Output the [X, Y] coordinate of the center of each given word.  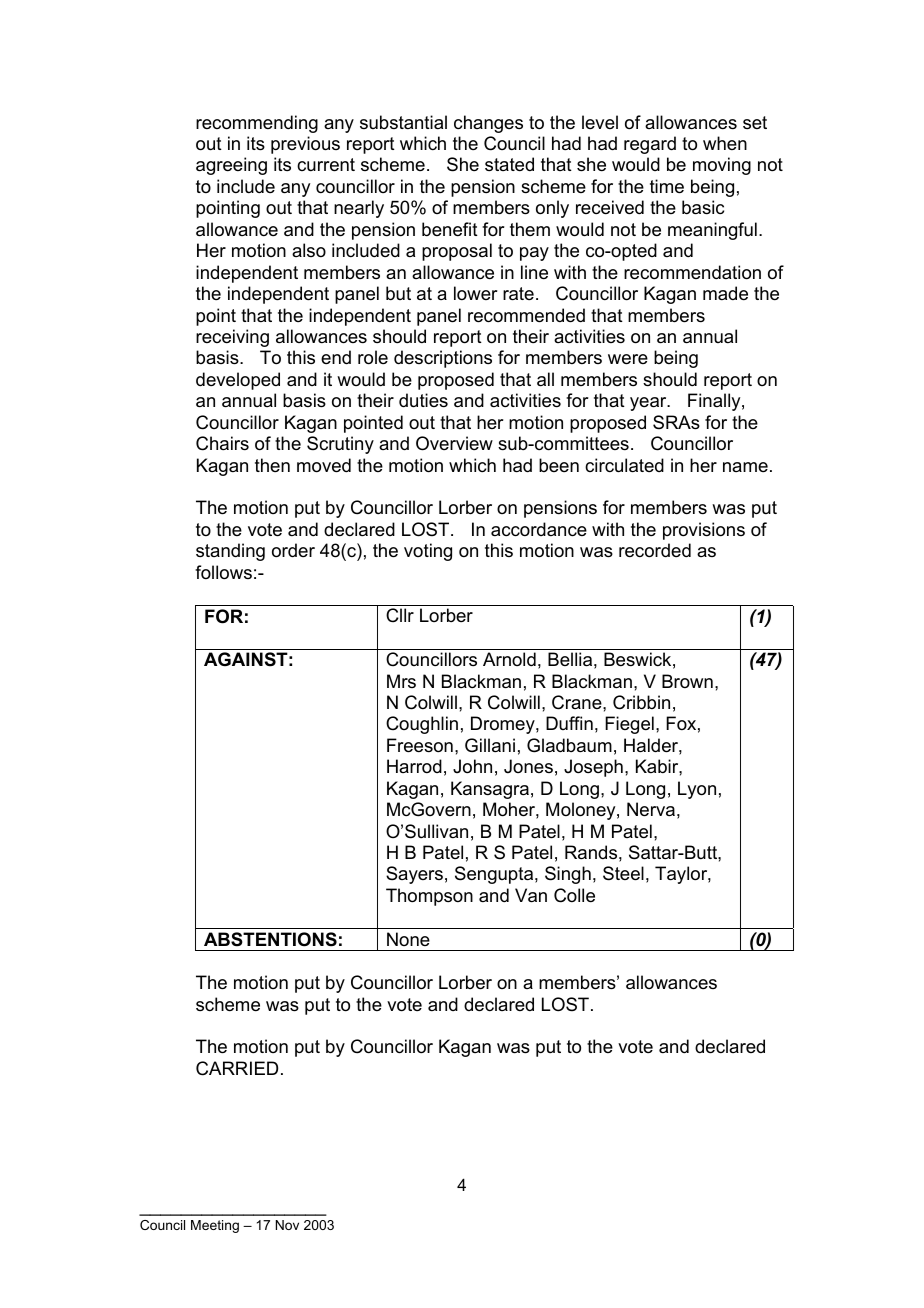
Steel [623, 873]
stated [509, 164]
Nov [287, 1225]
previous [305, 145]
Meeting [215, 1226]
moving [722, 166]
